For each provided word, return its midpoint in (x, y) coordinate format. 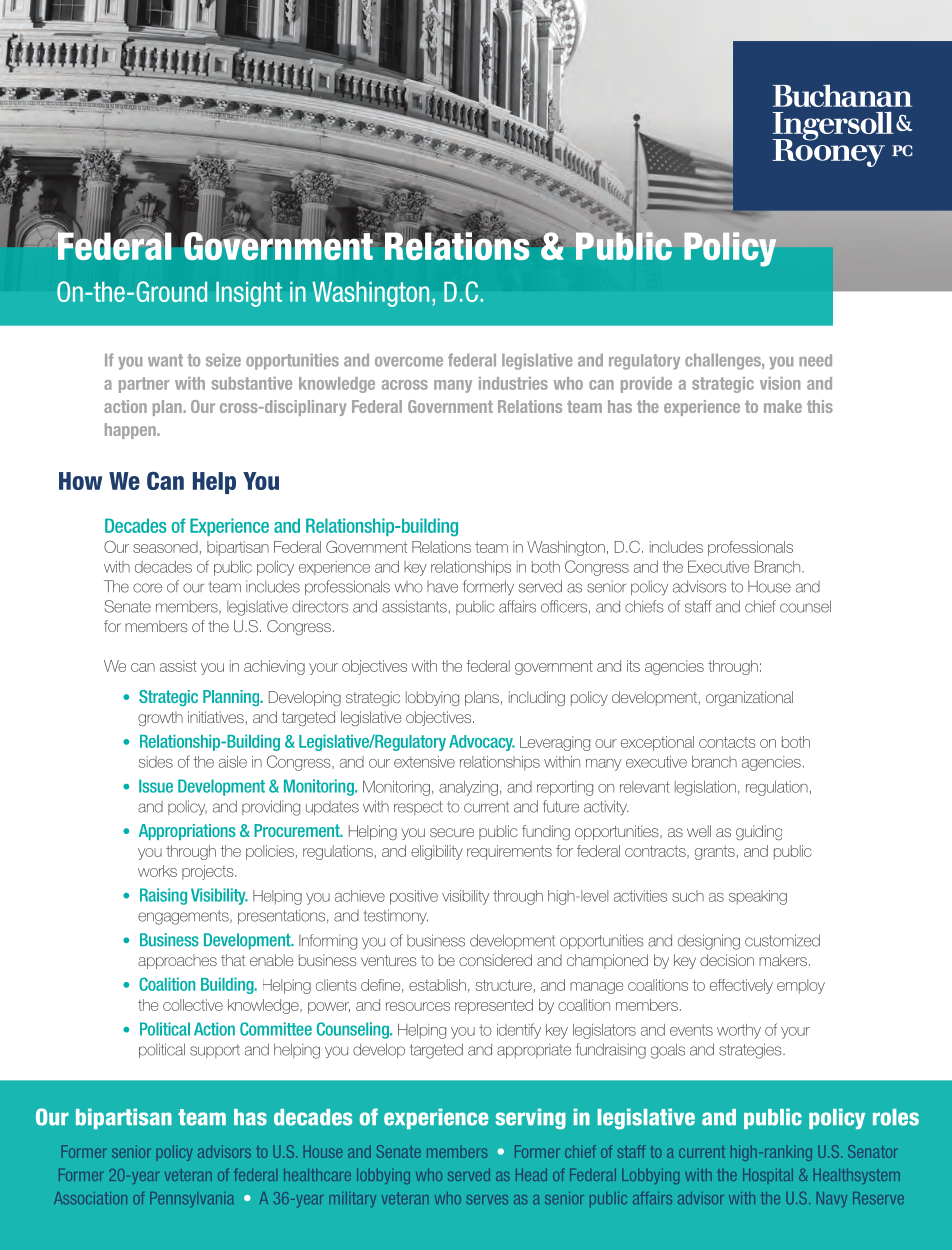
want (165, 360)
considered (495, 960)
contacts (727, 742)
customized (782, 940)
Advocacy (482, 743)
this (820, 406)
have (442, 587)
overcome (409, 362)
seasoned (165, 547)
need (815, 360)
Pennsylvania (192, 1199)
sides (156, 762)
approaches (177, 961)
